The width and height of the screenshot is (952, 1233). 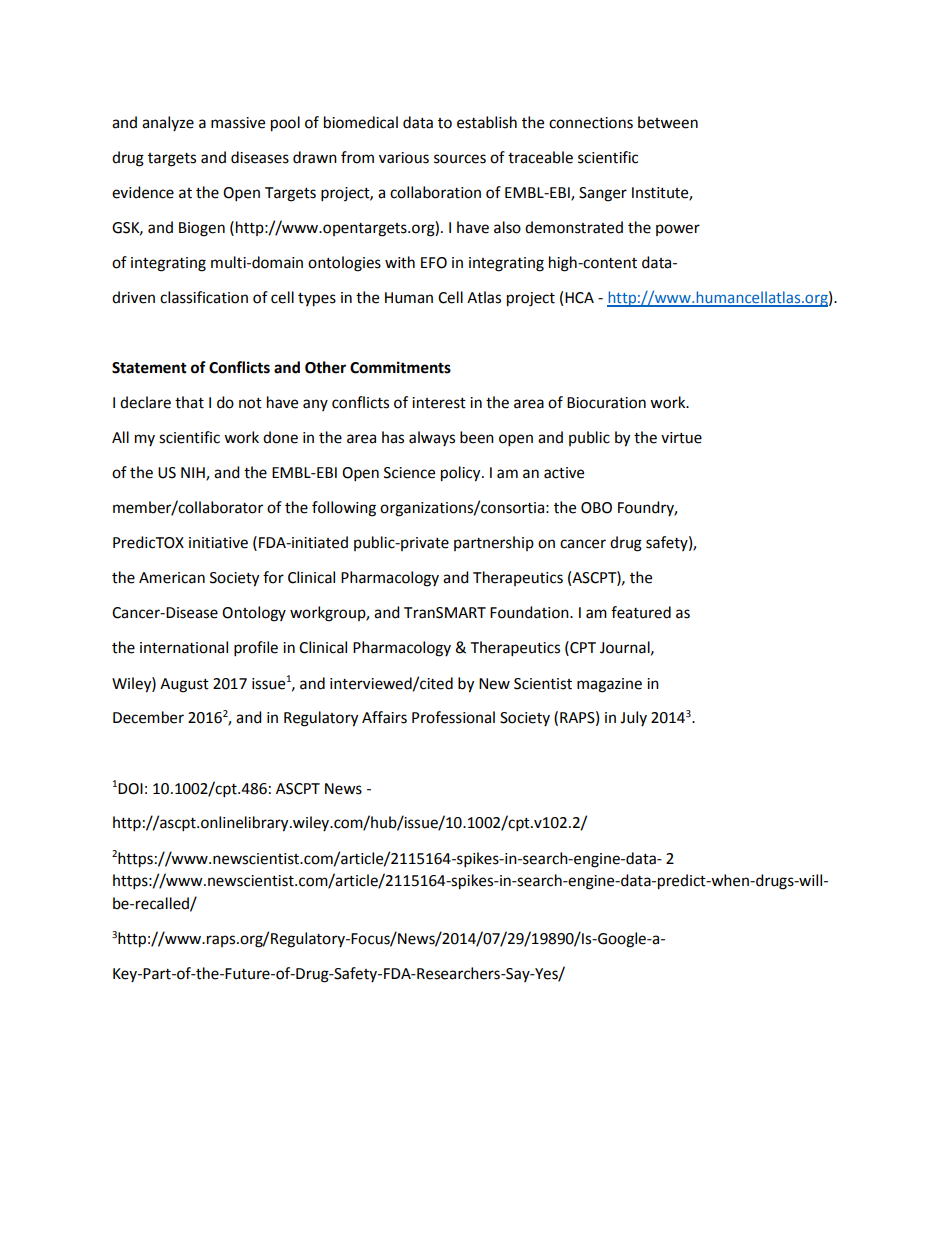 What do you see at coordinates (681, 438) in the screenshot?
I see `virtue` at bounding box center [681, 438].
